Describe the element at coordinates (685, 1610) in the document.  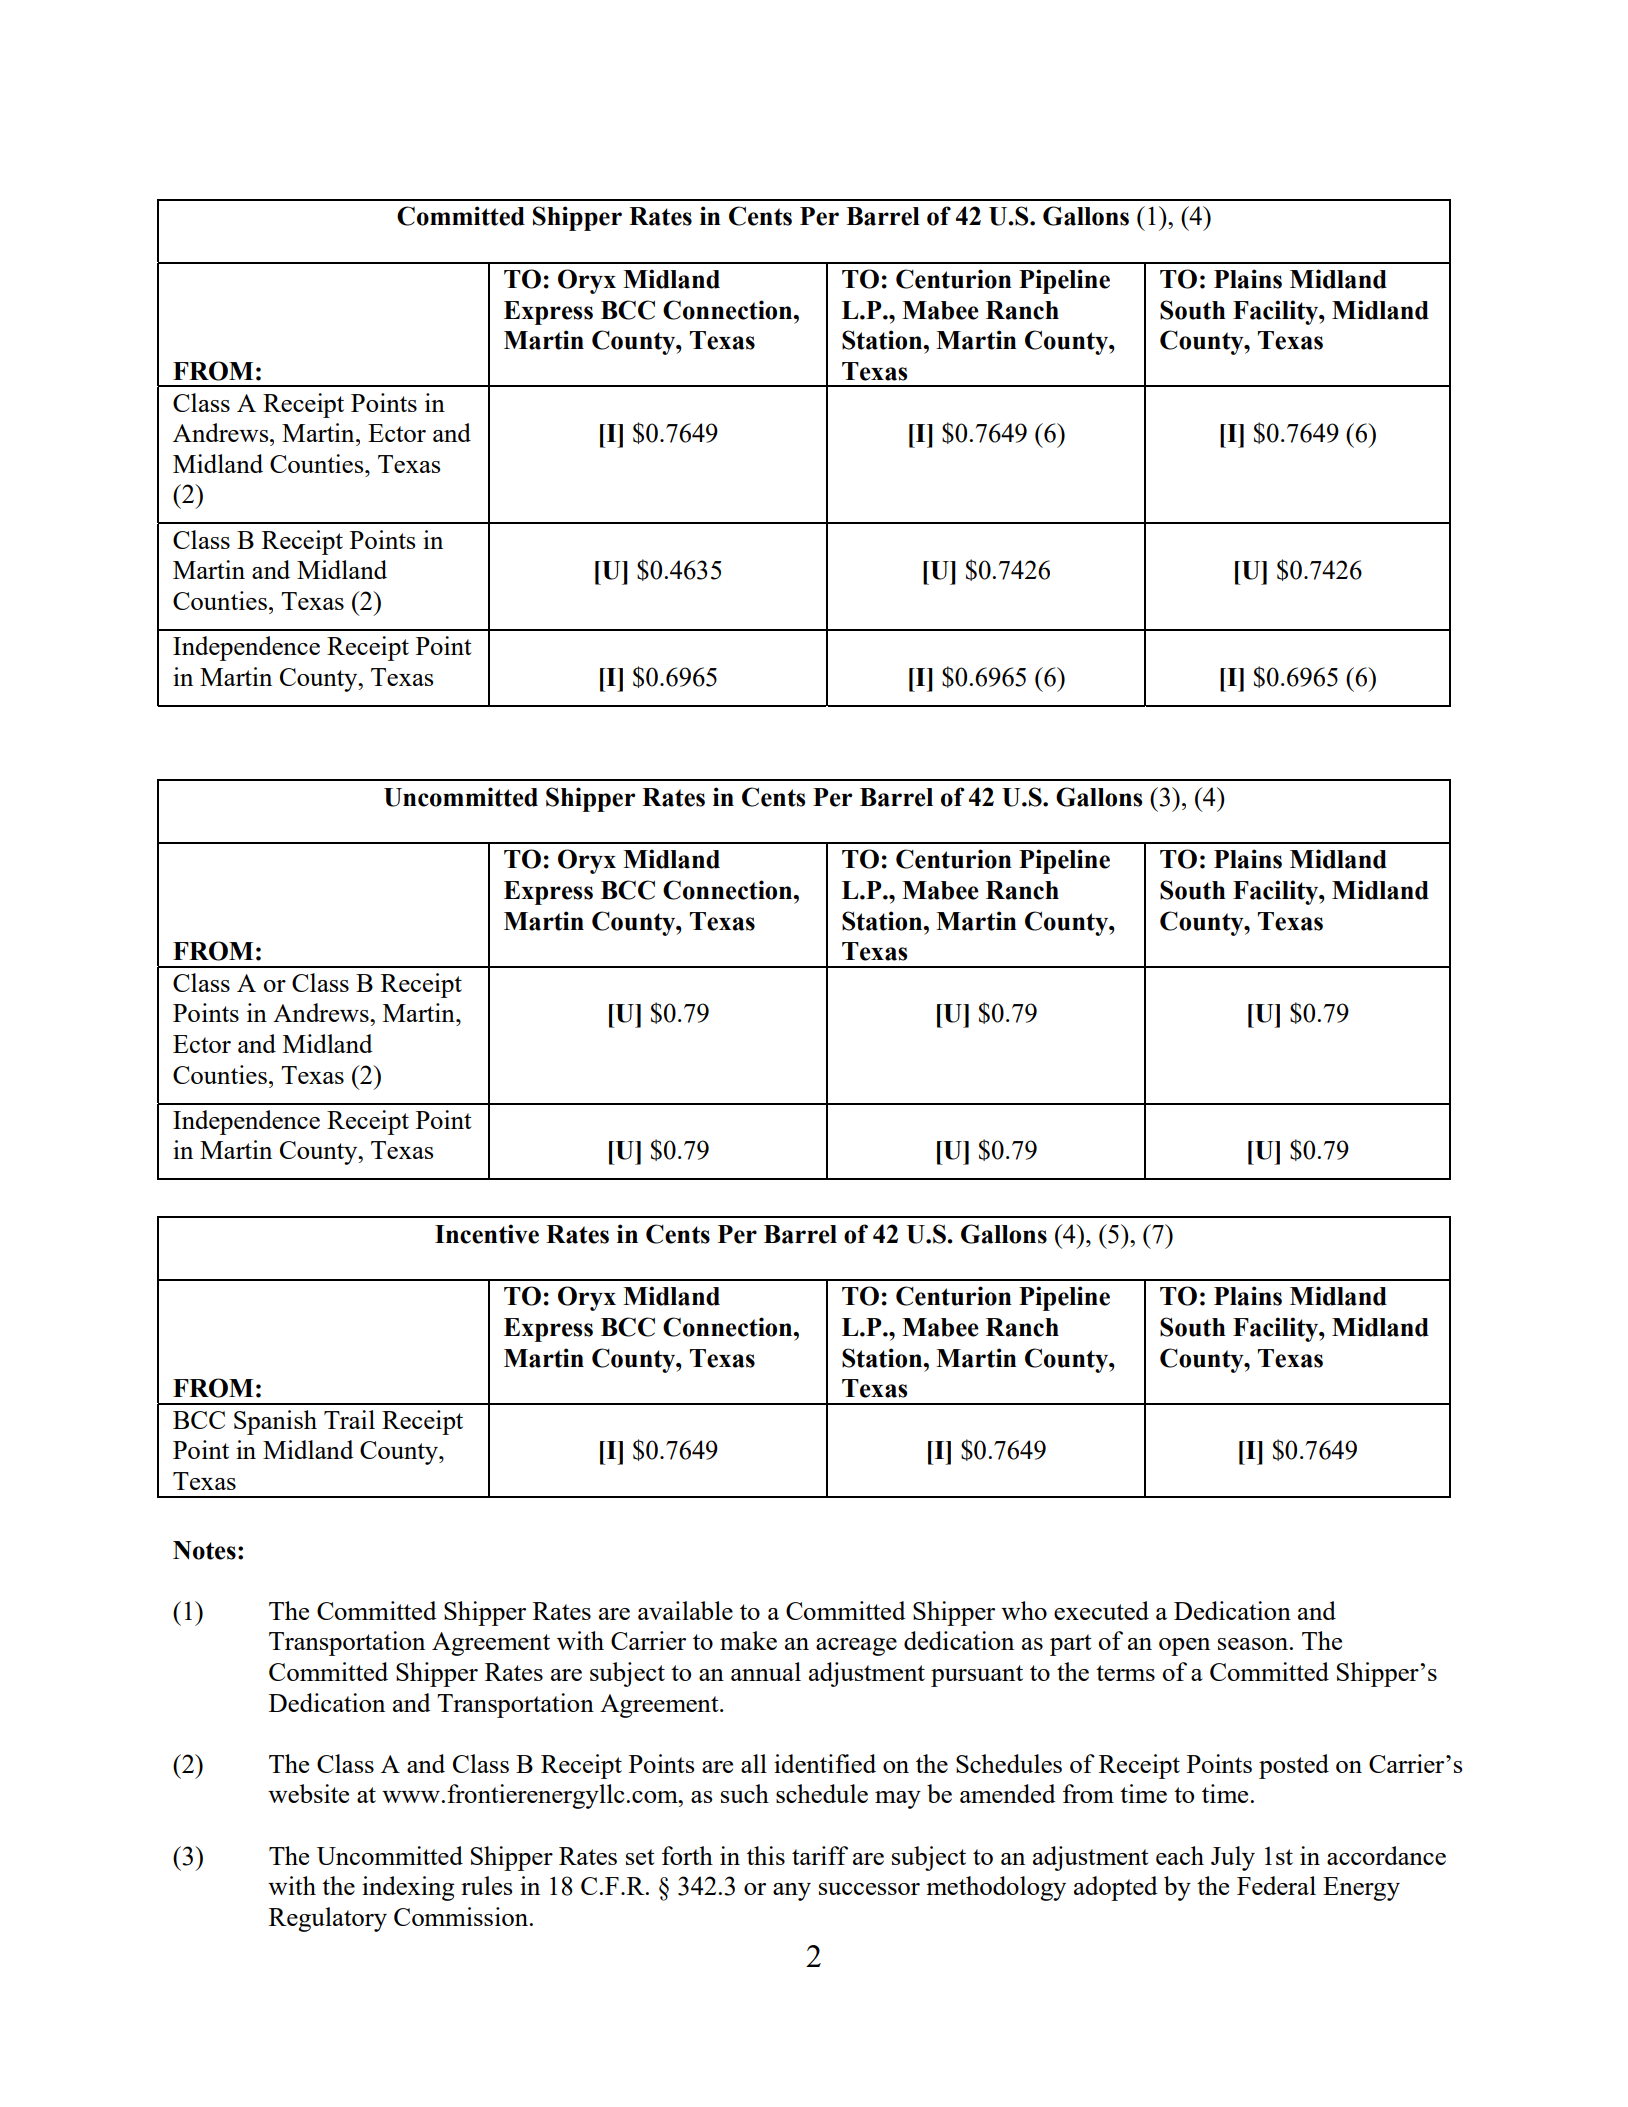
I see `available` at that location.
